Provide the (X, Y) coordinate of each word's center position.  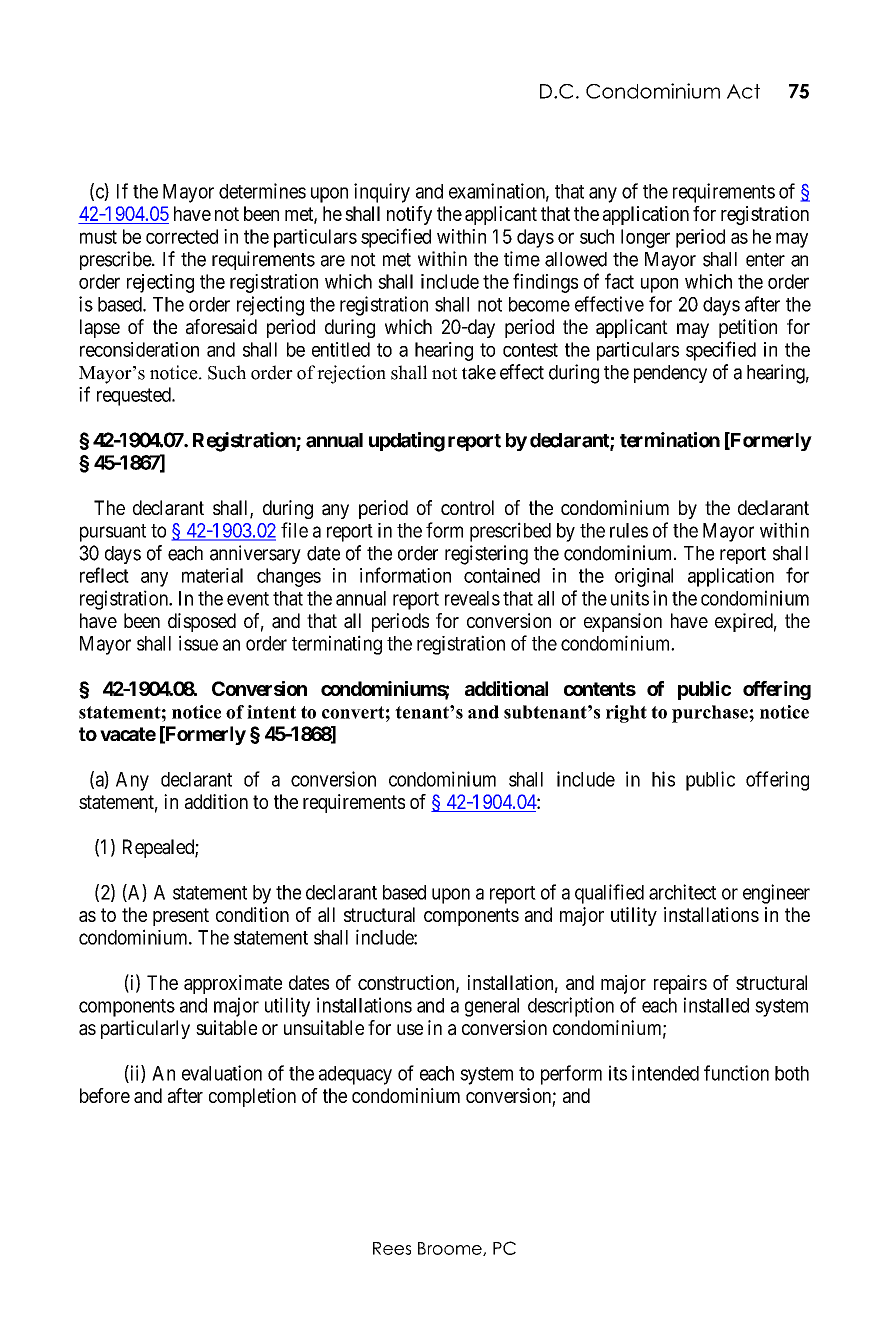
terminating (337, 645)
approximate (233, 984)
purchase (711, 714)
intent (271, 712)
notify (409, 215)
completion (252, 1097)
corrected (182, 236)
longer (645, 238)
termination (670, 440)
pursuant (113, 533)
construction (407, 983)
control (467, 507)
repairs (680, 984)
